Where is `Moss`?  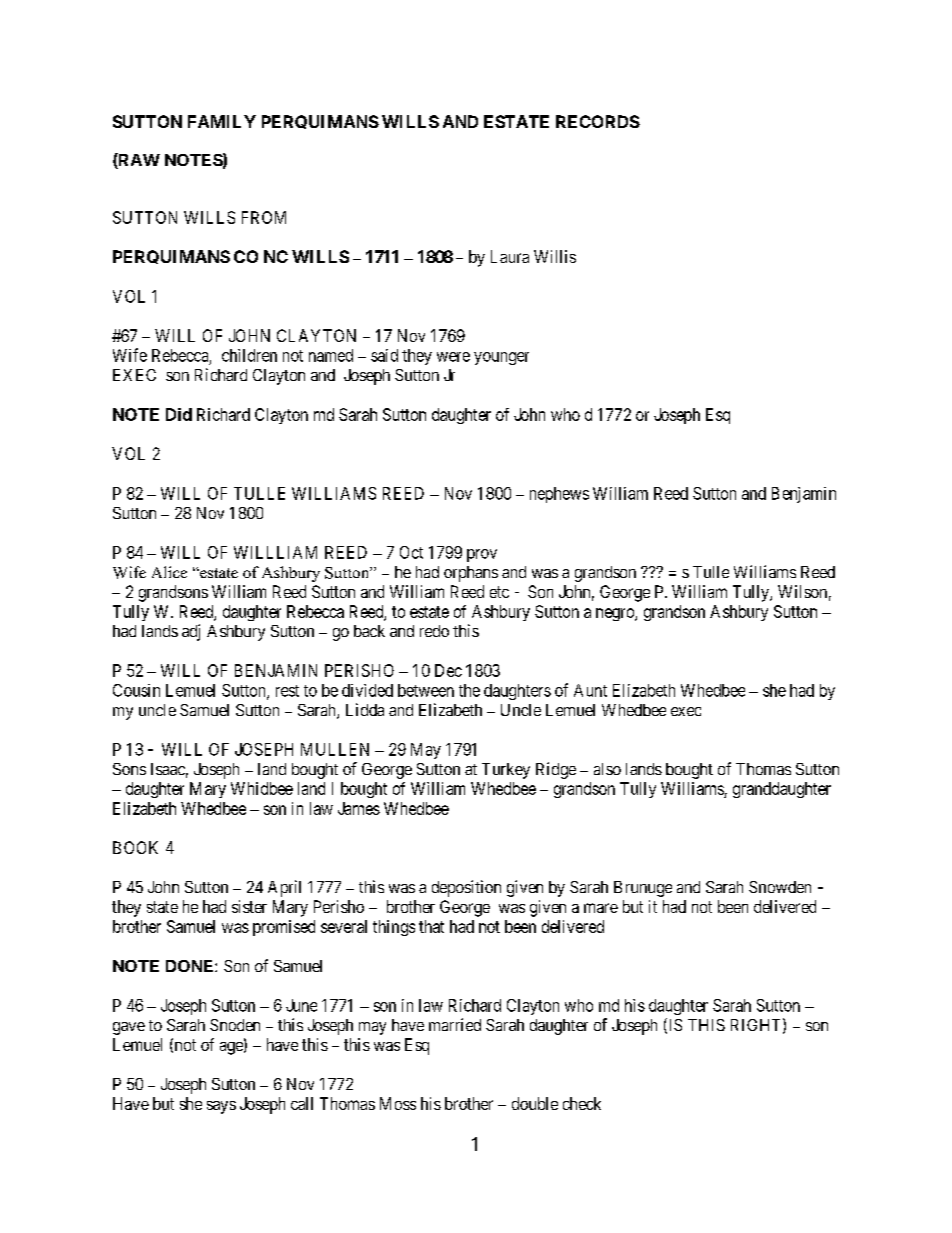 Moss is located at coordinates (398, 1103).
